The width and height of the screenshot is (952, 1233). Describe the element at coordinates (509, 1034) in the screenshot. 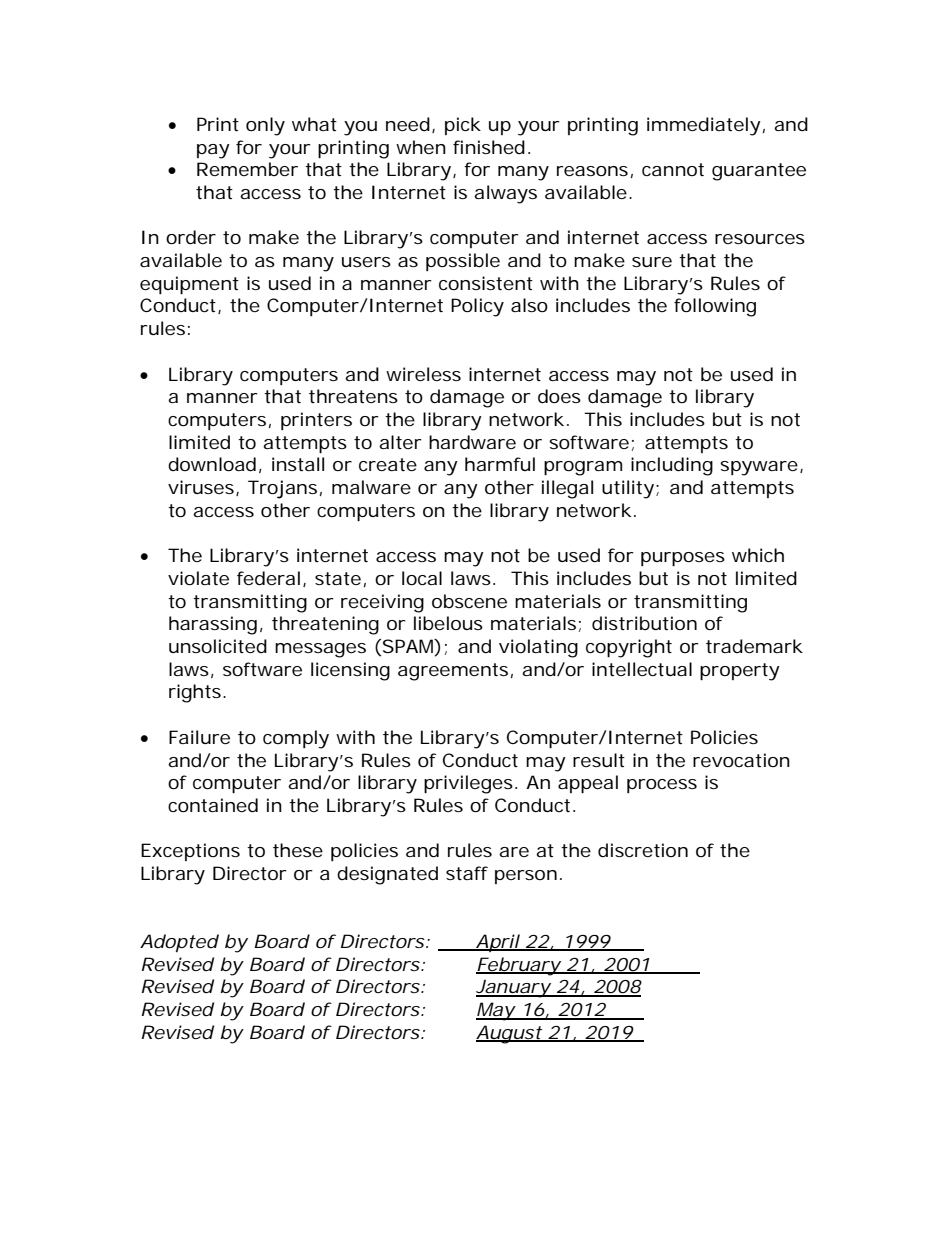

I see `August` at that location.
